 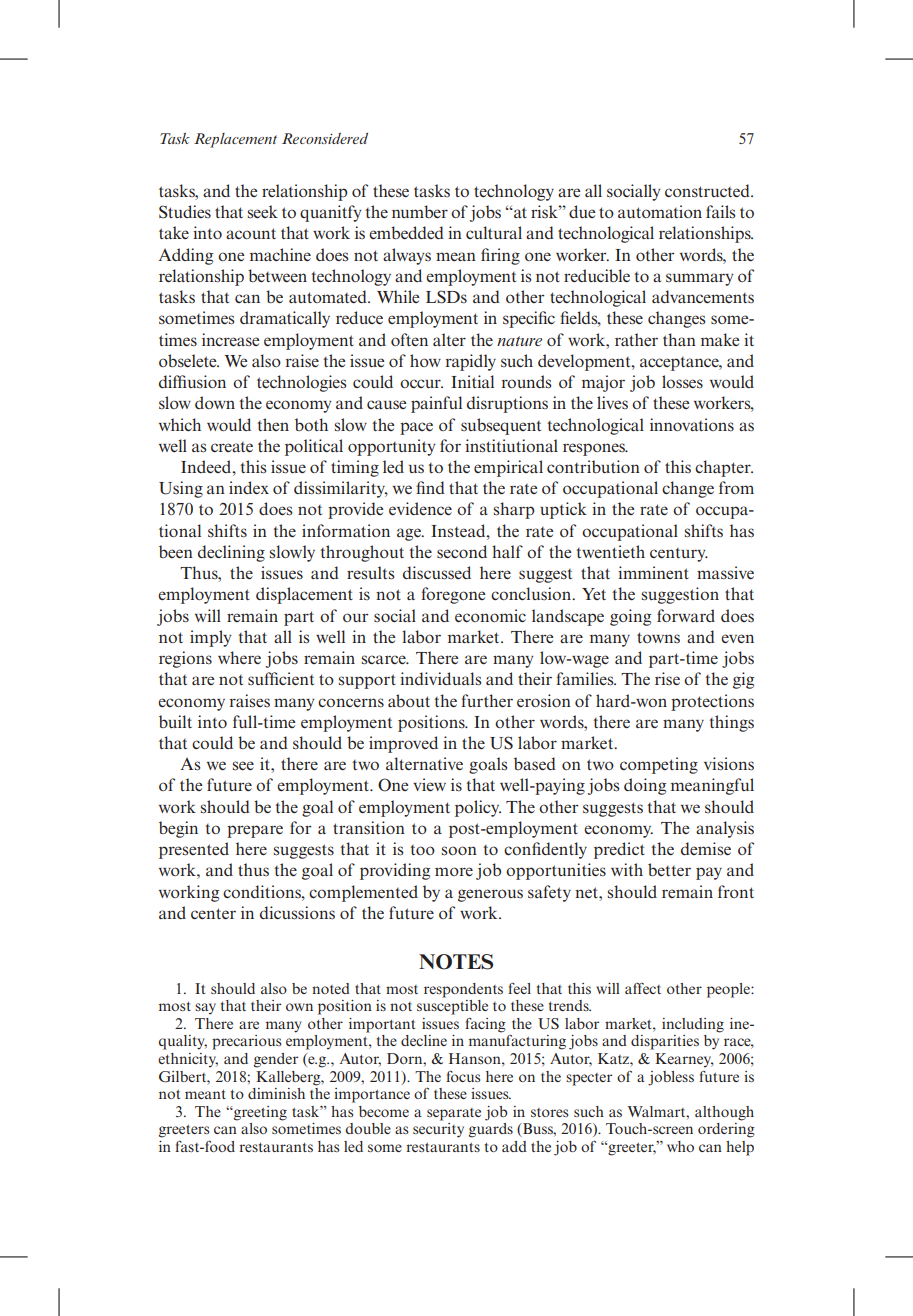 I want to click on individuals, so click(x=441, y=679).
